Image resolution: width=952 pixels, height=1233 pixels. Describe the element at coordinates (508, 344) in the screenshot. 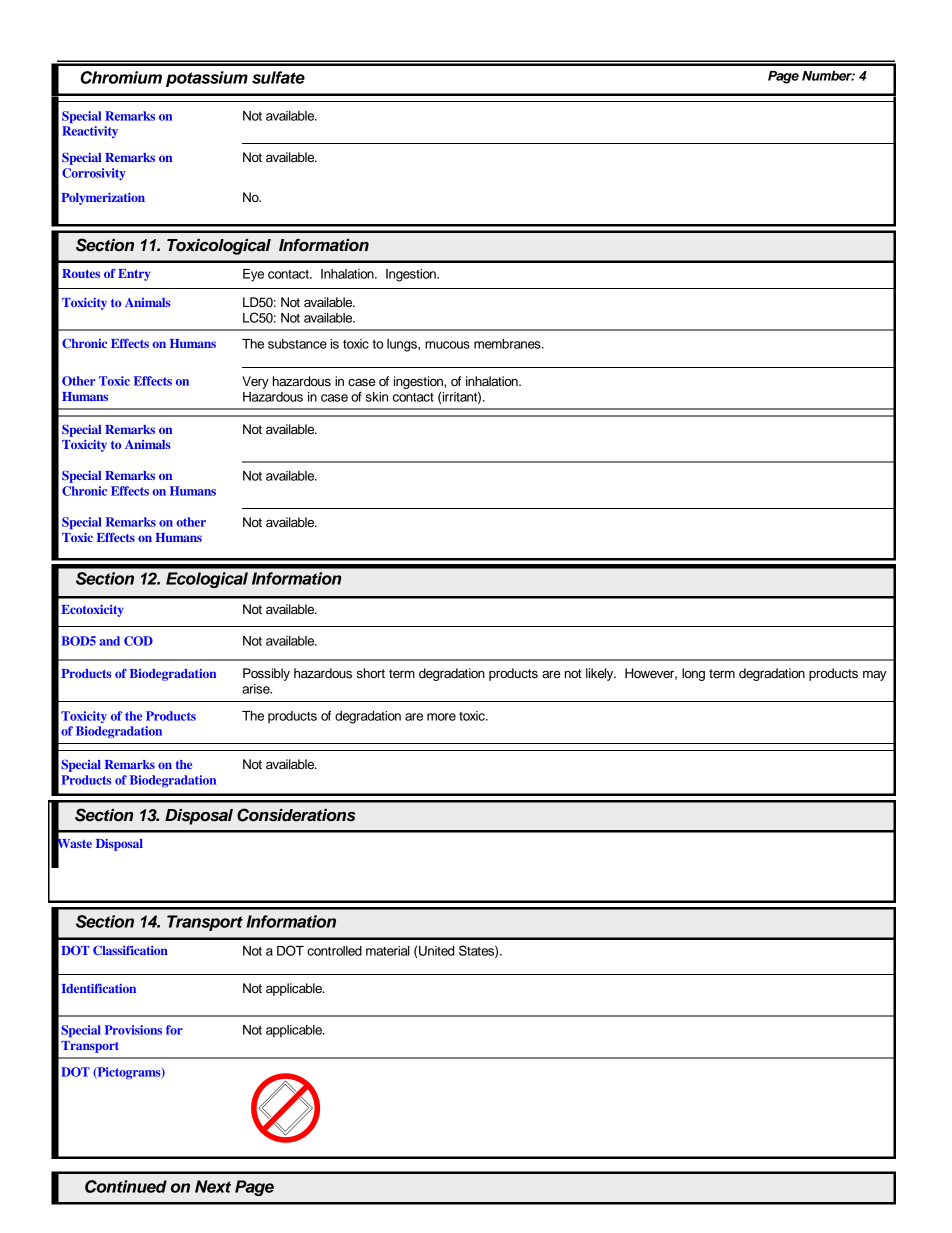

I see `membranes` at that location.
